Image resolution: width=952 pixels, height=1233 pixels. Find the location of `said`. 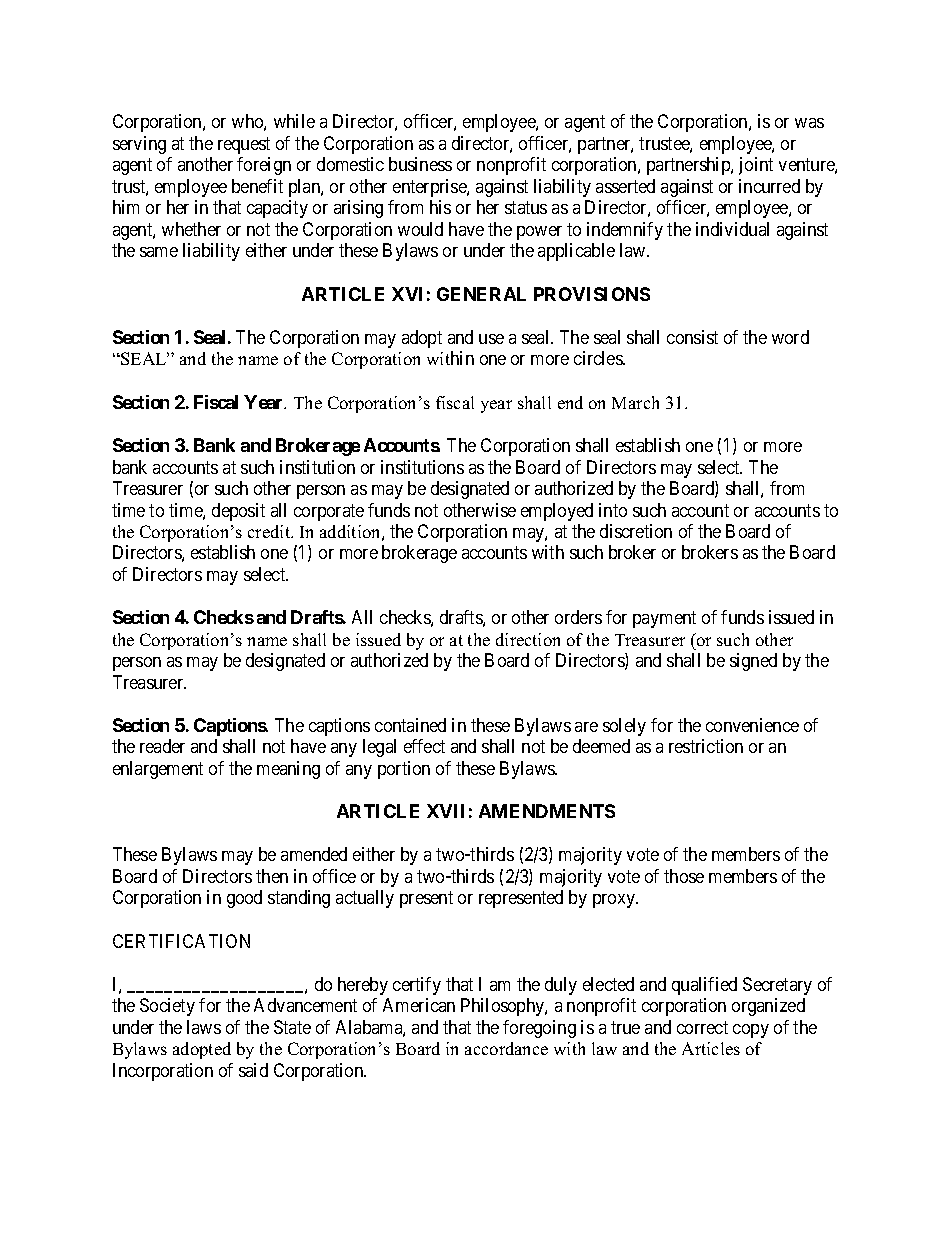

said is located at coordinates (253, 1070).
